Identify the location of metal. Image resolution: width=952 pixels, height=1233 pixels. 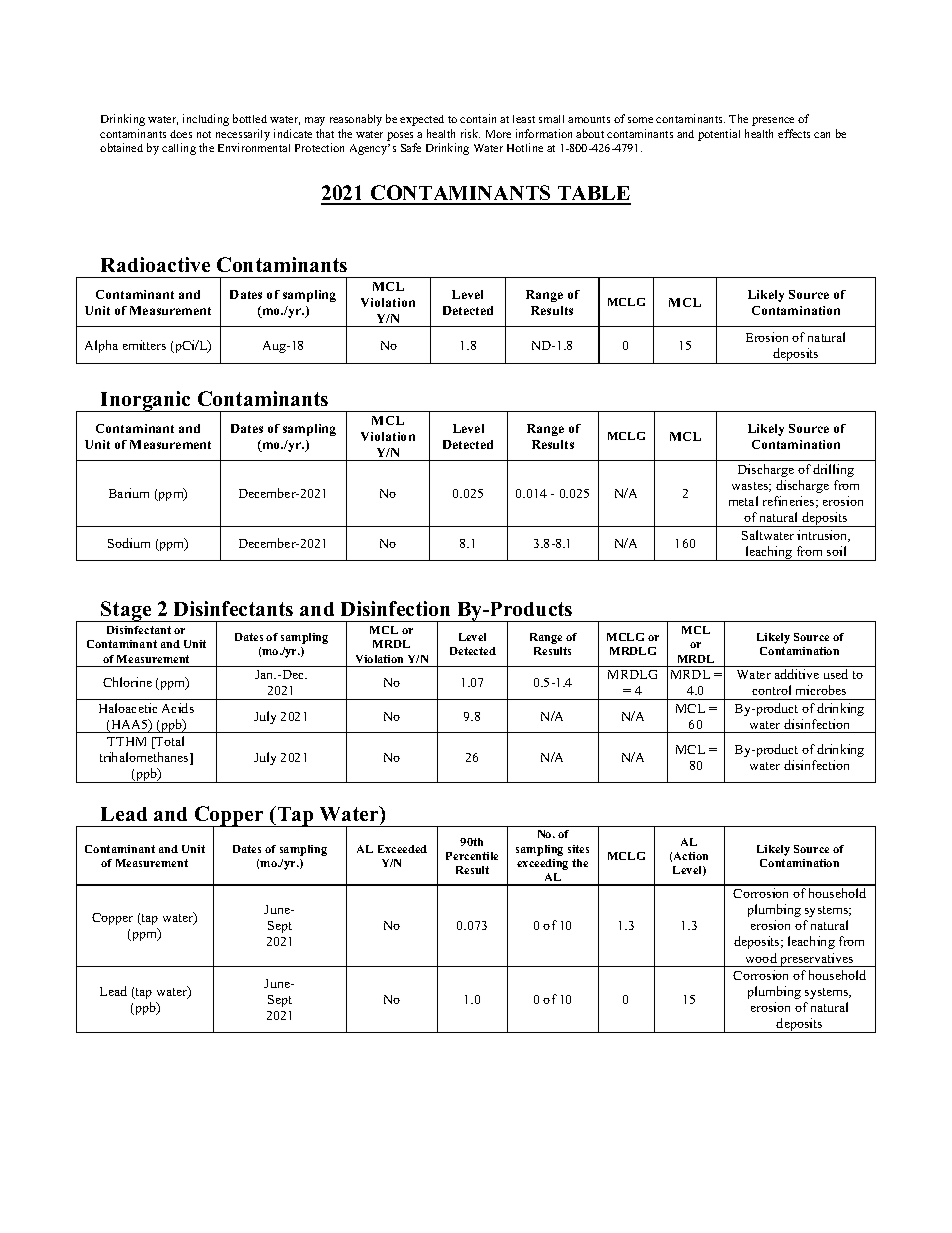
(743, 501).
